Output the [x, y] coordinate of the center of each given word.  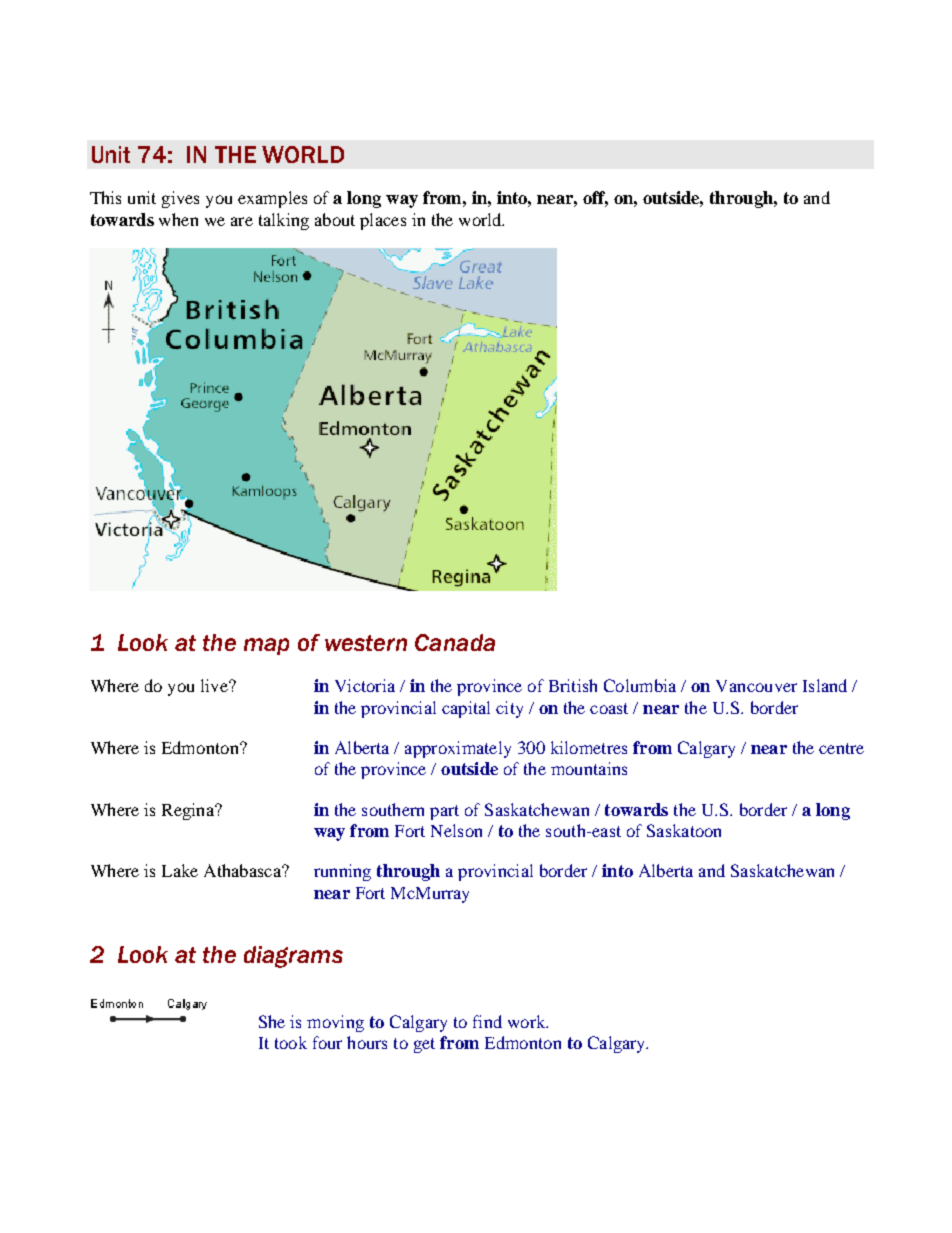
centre [841, 748]
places [383, 221]
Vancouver [756, 686]
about [335, 219]
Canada [455, 642]
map [266, 646]
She [272, 1021]
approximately [458, 749]
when [178, 219]
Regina [189, 811]
